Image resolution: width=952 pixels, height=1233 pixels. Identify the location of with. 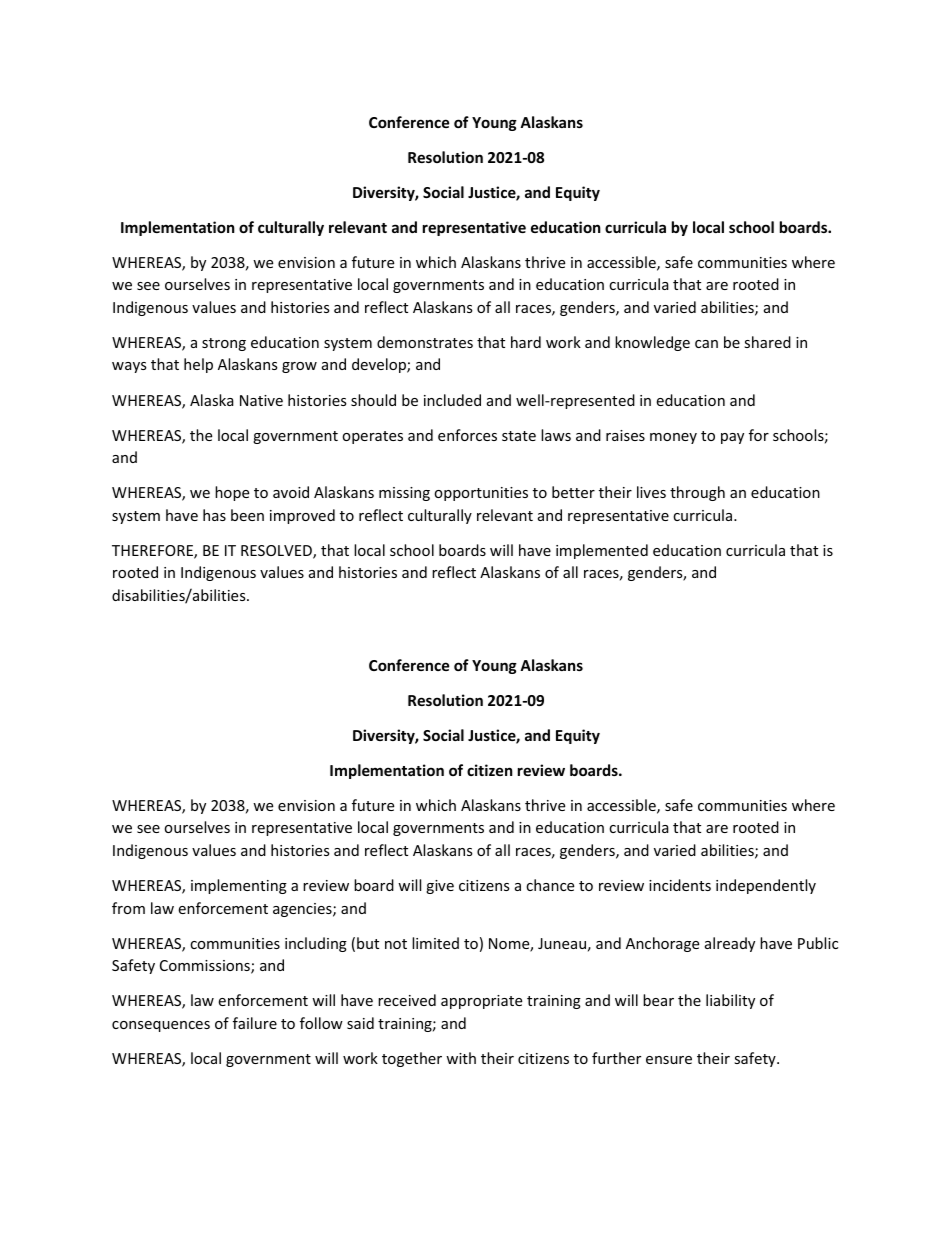
(461, 1058).
